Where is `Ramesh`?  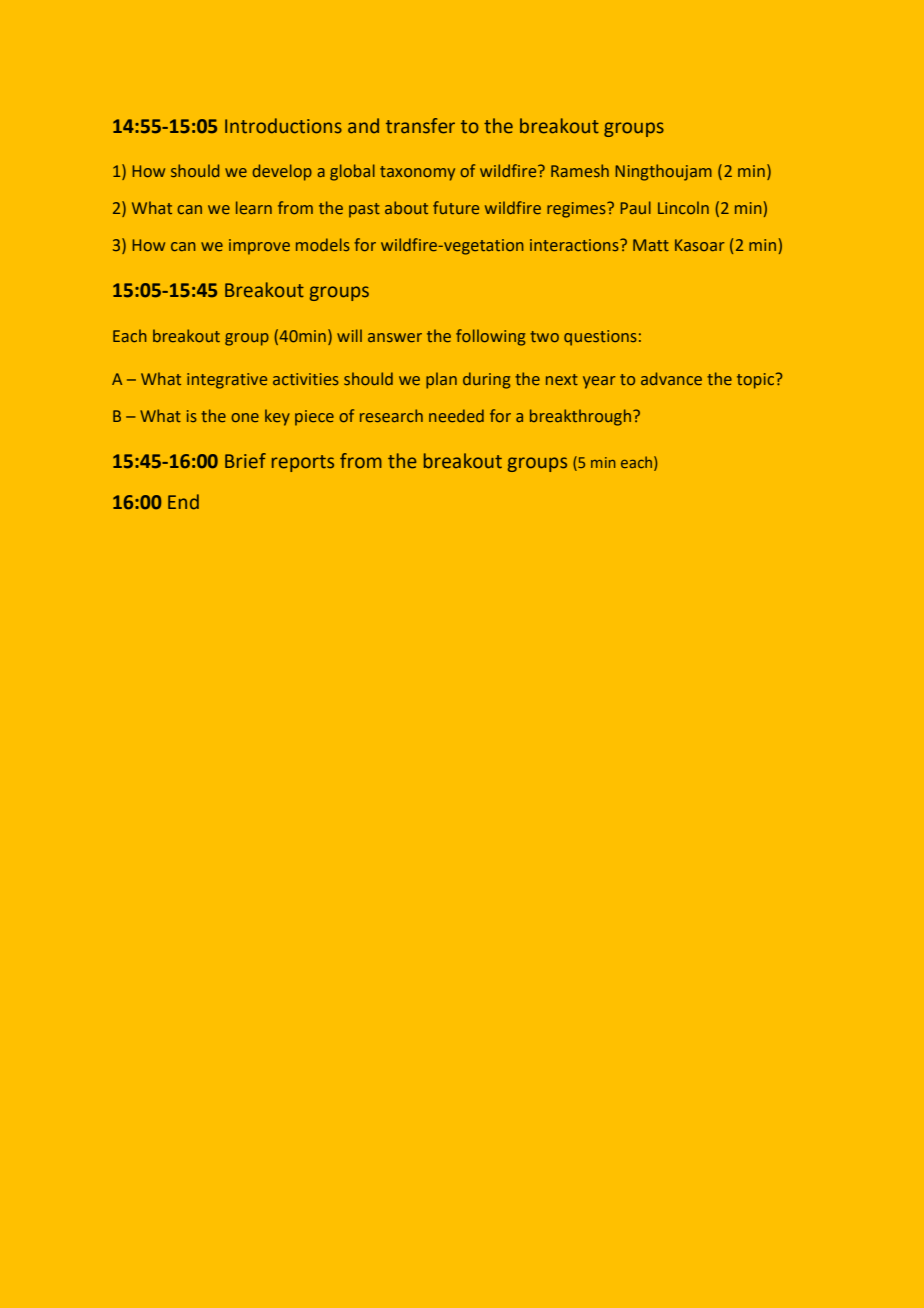 Ramesh is located at coordinates (580, 170).
